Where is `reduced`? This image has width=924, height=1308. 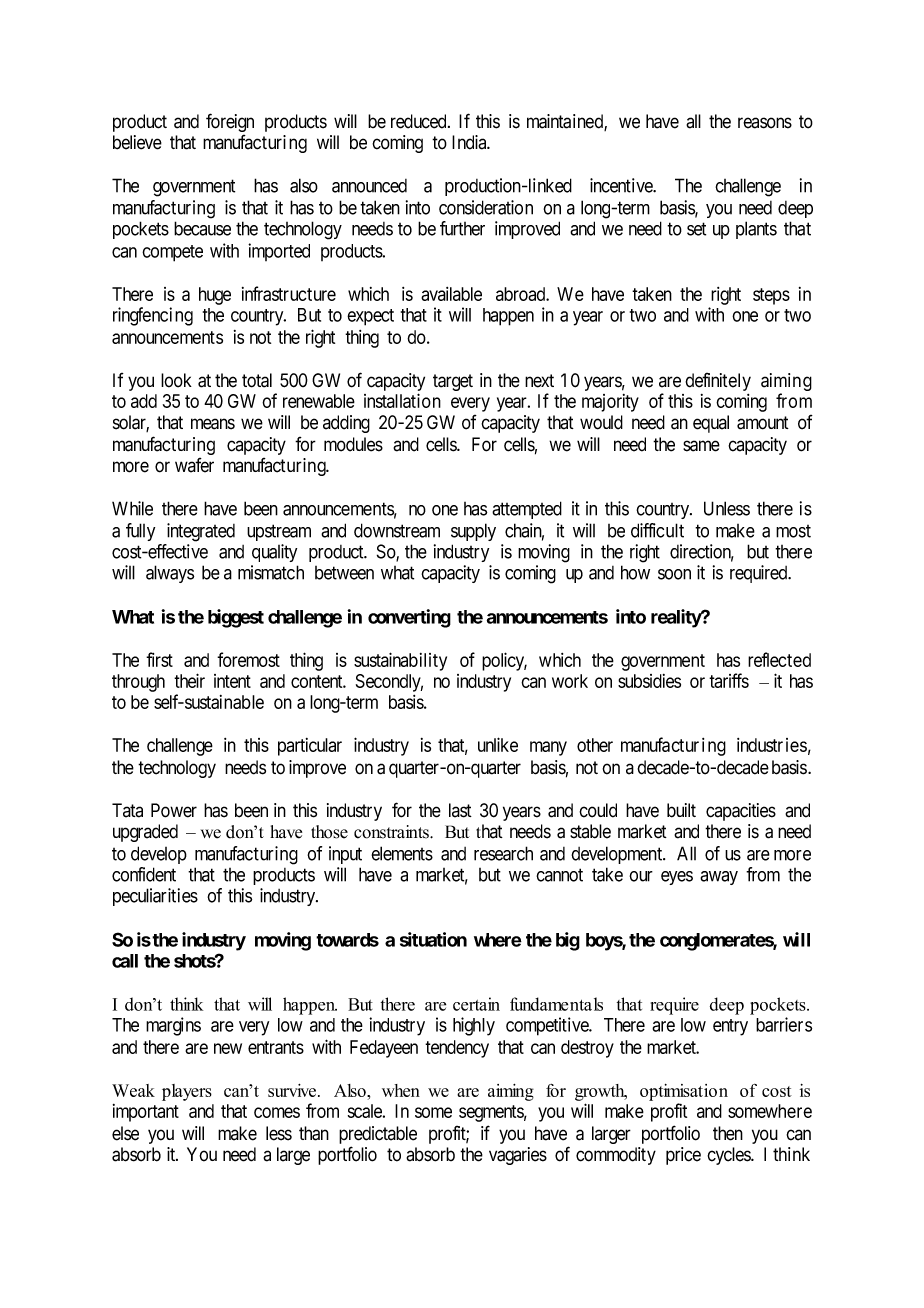 reduced is located at coordinates (420, 121).
